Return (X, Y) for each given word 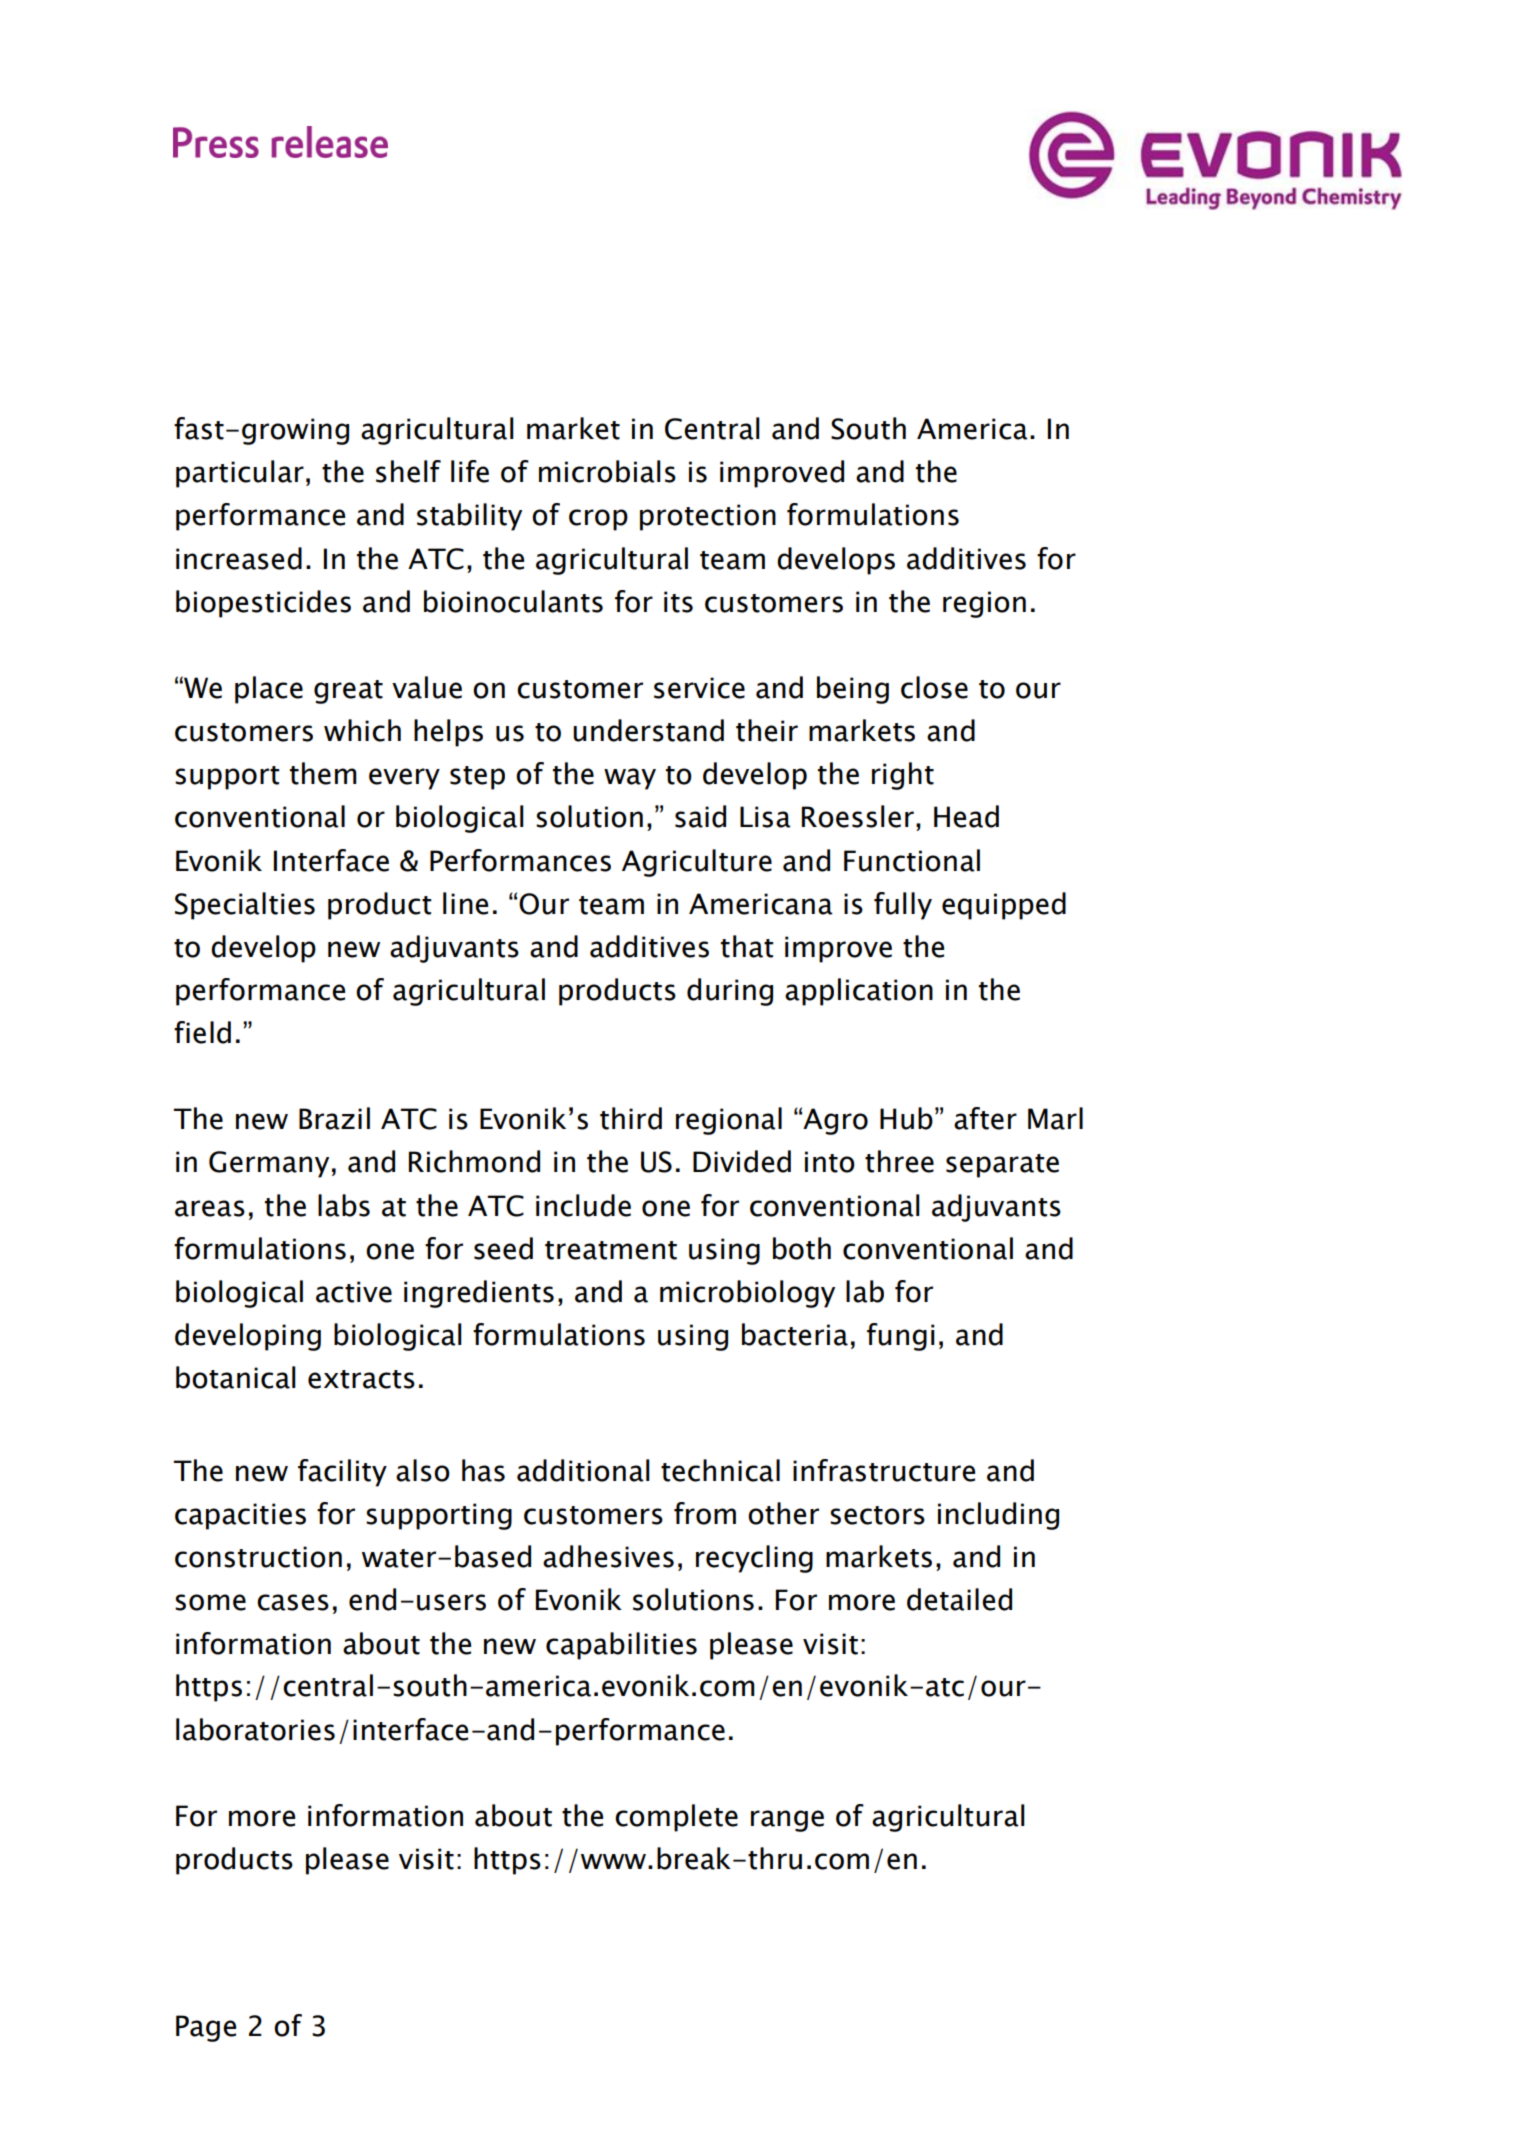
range (787, 1821)
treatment (611, 1250)
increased (239, 558)
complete (676, 1818)
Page (206, 2028)
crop (598, 520)
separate (1002, 1166)
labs (344, 1205)
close (934, 687)
